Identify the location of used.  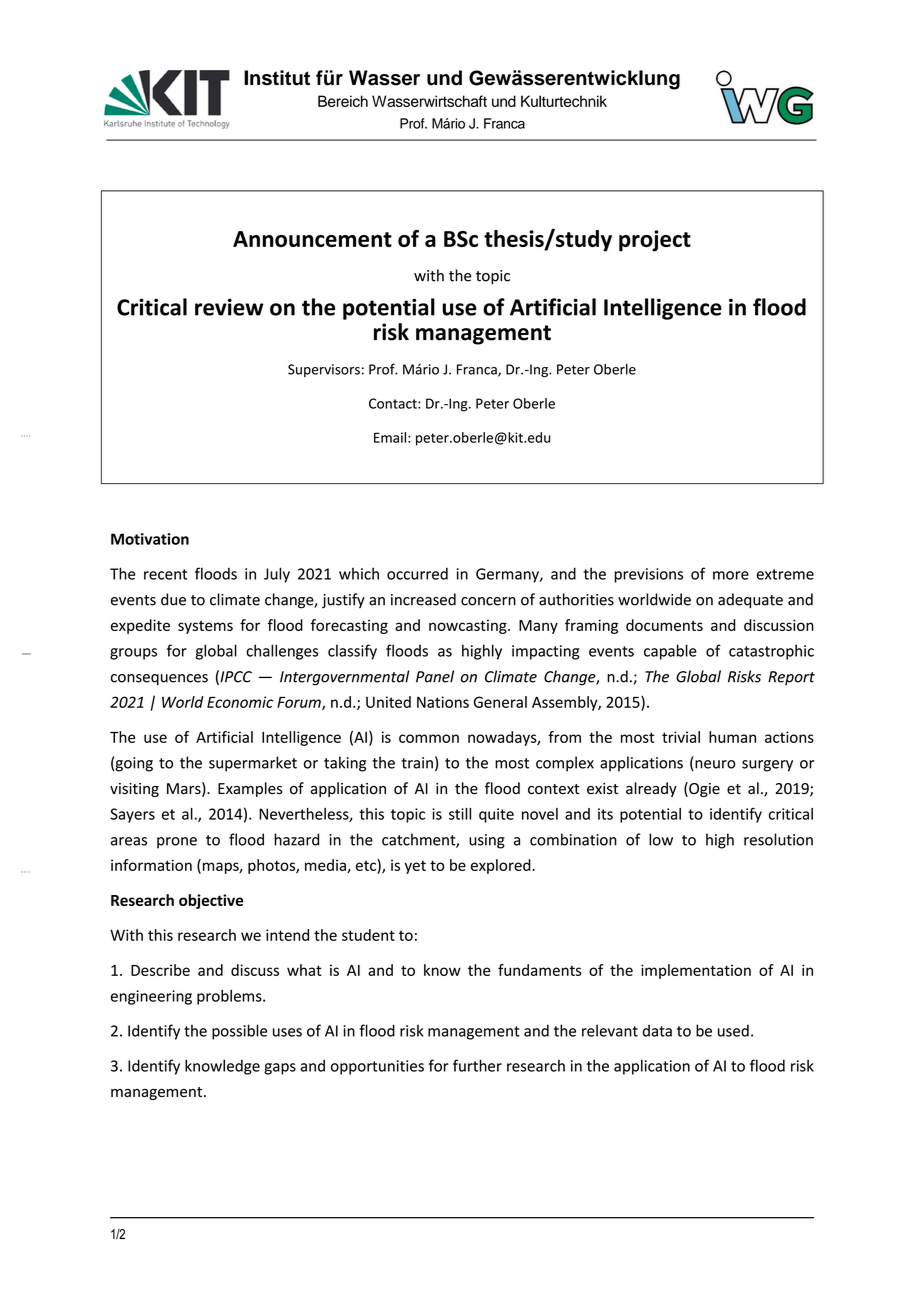
(733, 1030).
